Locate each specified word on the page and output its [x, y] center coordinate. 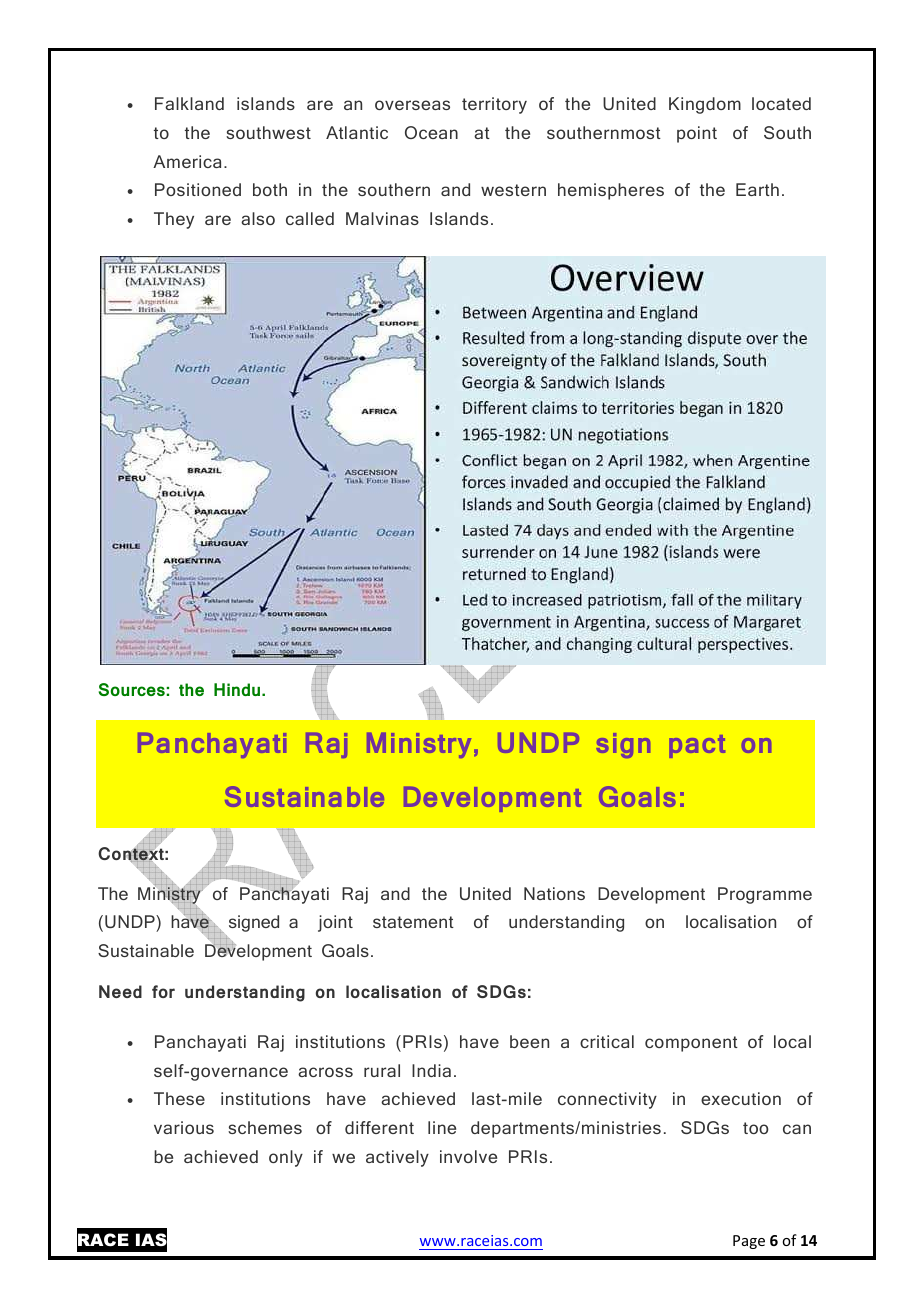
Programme [765, 895]
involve [468, 1156]
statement [413, 922]
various [184, 1127]
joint [335, 923]
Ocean [431, 132]
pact [697, 746]
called [310, 218]
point [697, 134]
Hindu [238, 689]
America [187, 161]
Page [749, 1242]
